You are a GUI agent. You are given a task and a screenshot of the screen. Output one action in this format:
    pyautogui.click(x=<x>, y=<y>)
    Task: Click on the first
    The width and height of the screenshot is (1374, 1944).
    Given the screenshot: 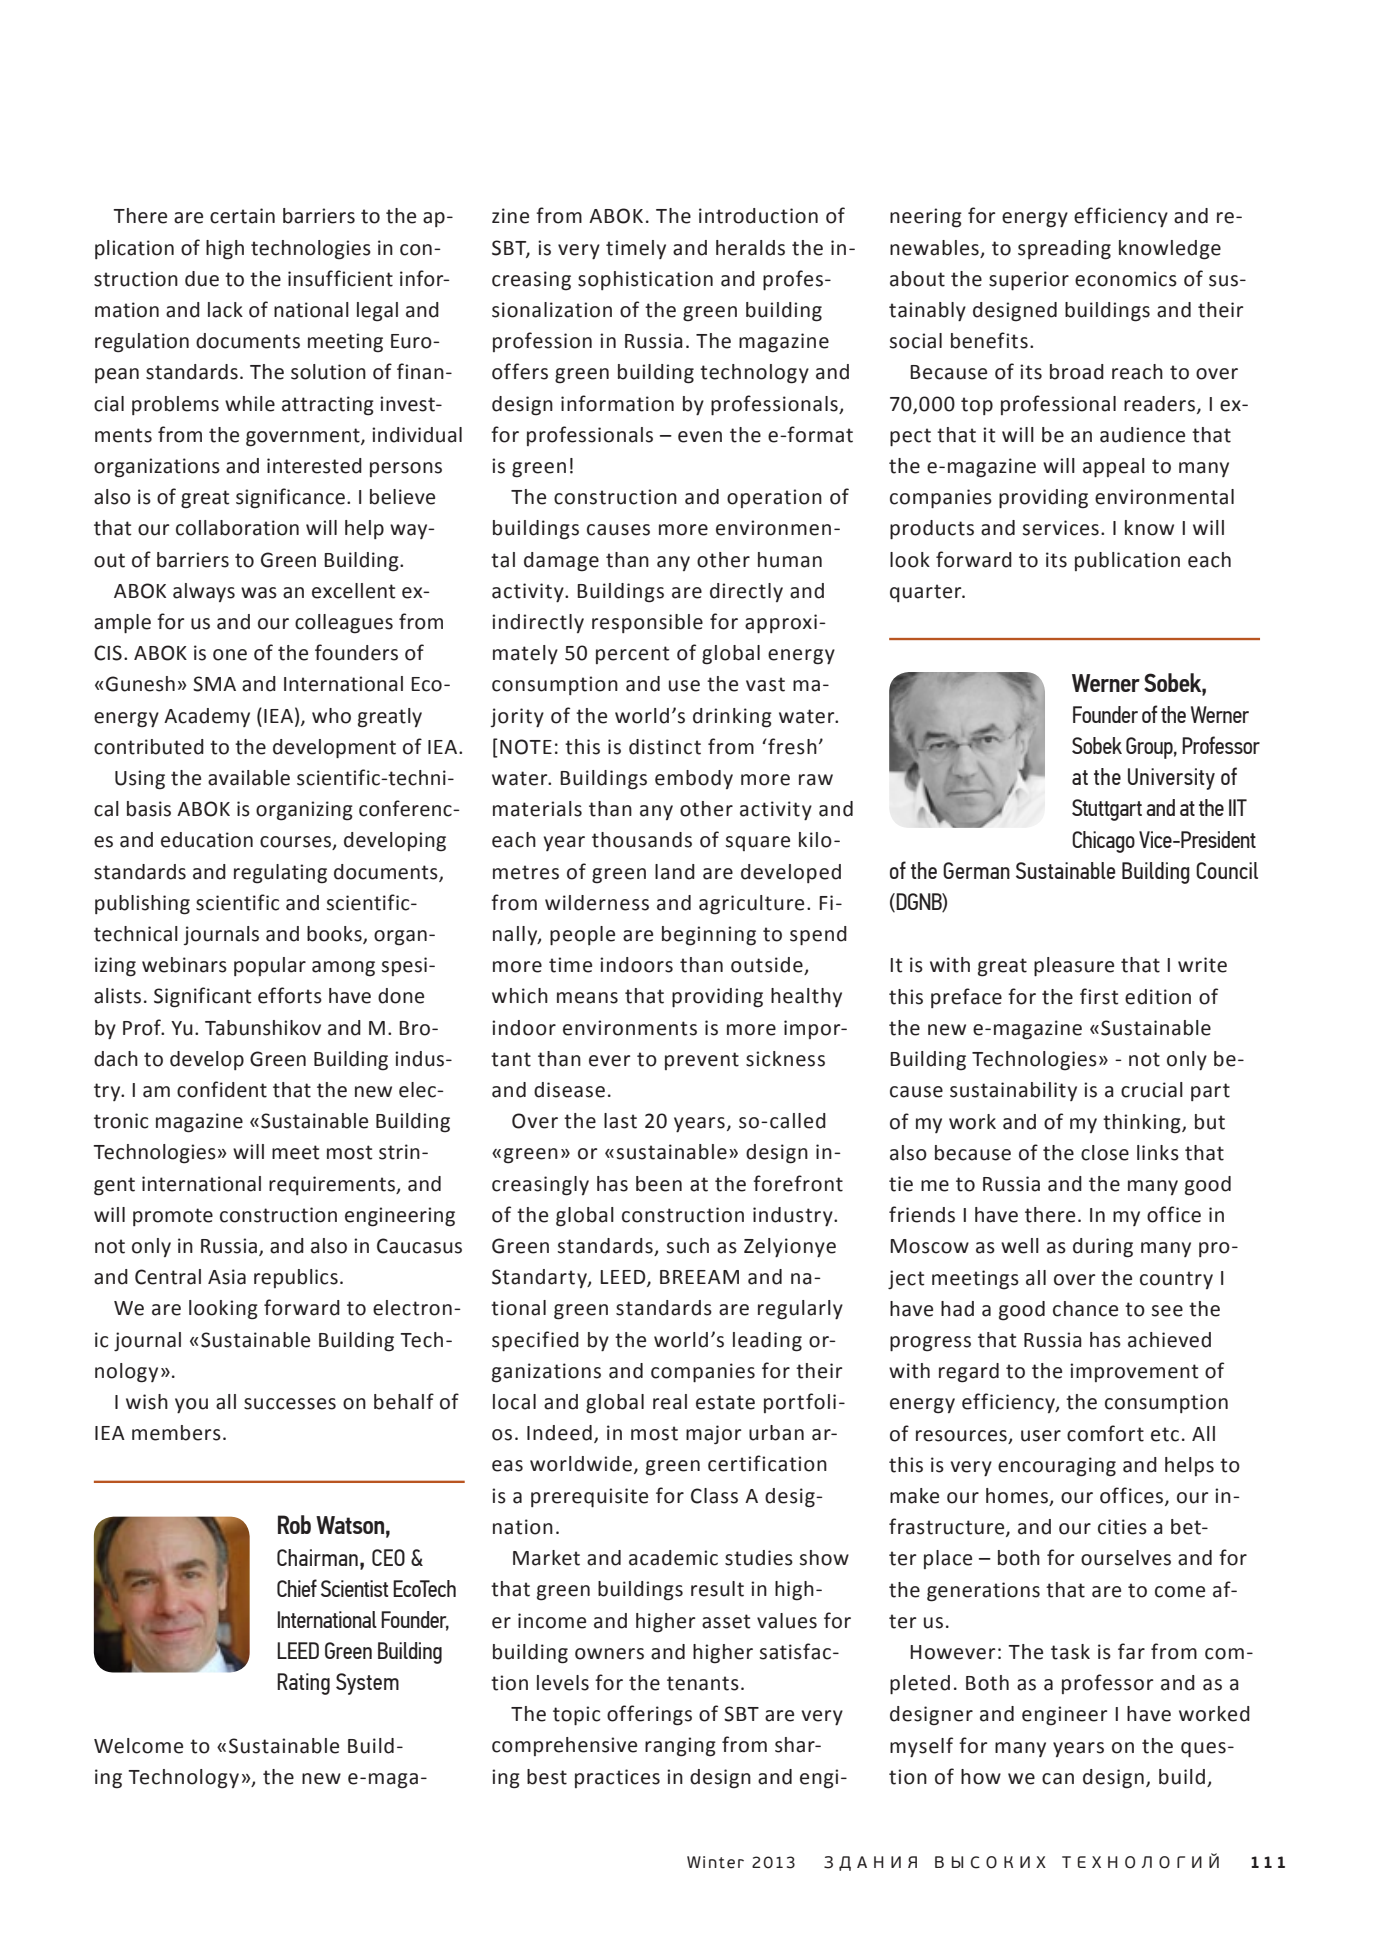 What is the action you would take?
    pyautogui.click(x=1099, y=996)
